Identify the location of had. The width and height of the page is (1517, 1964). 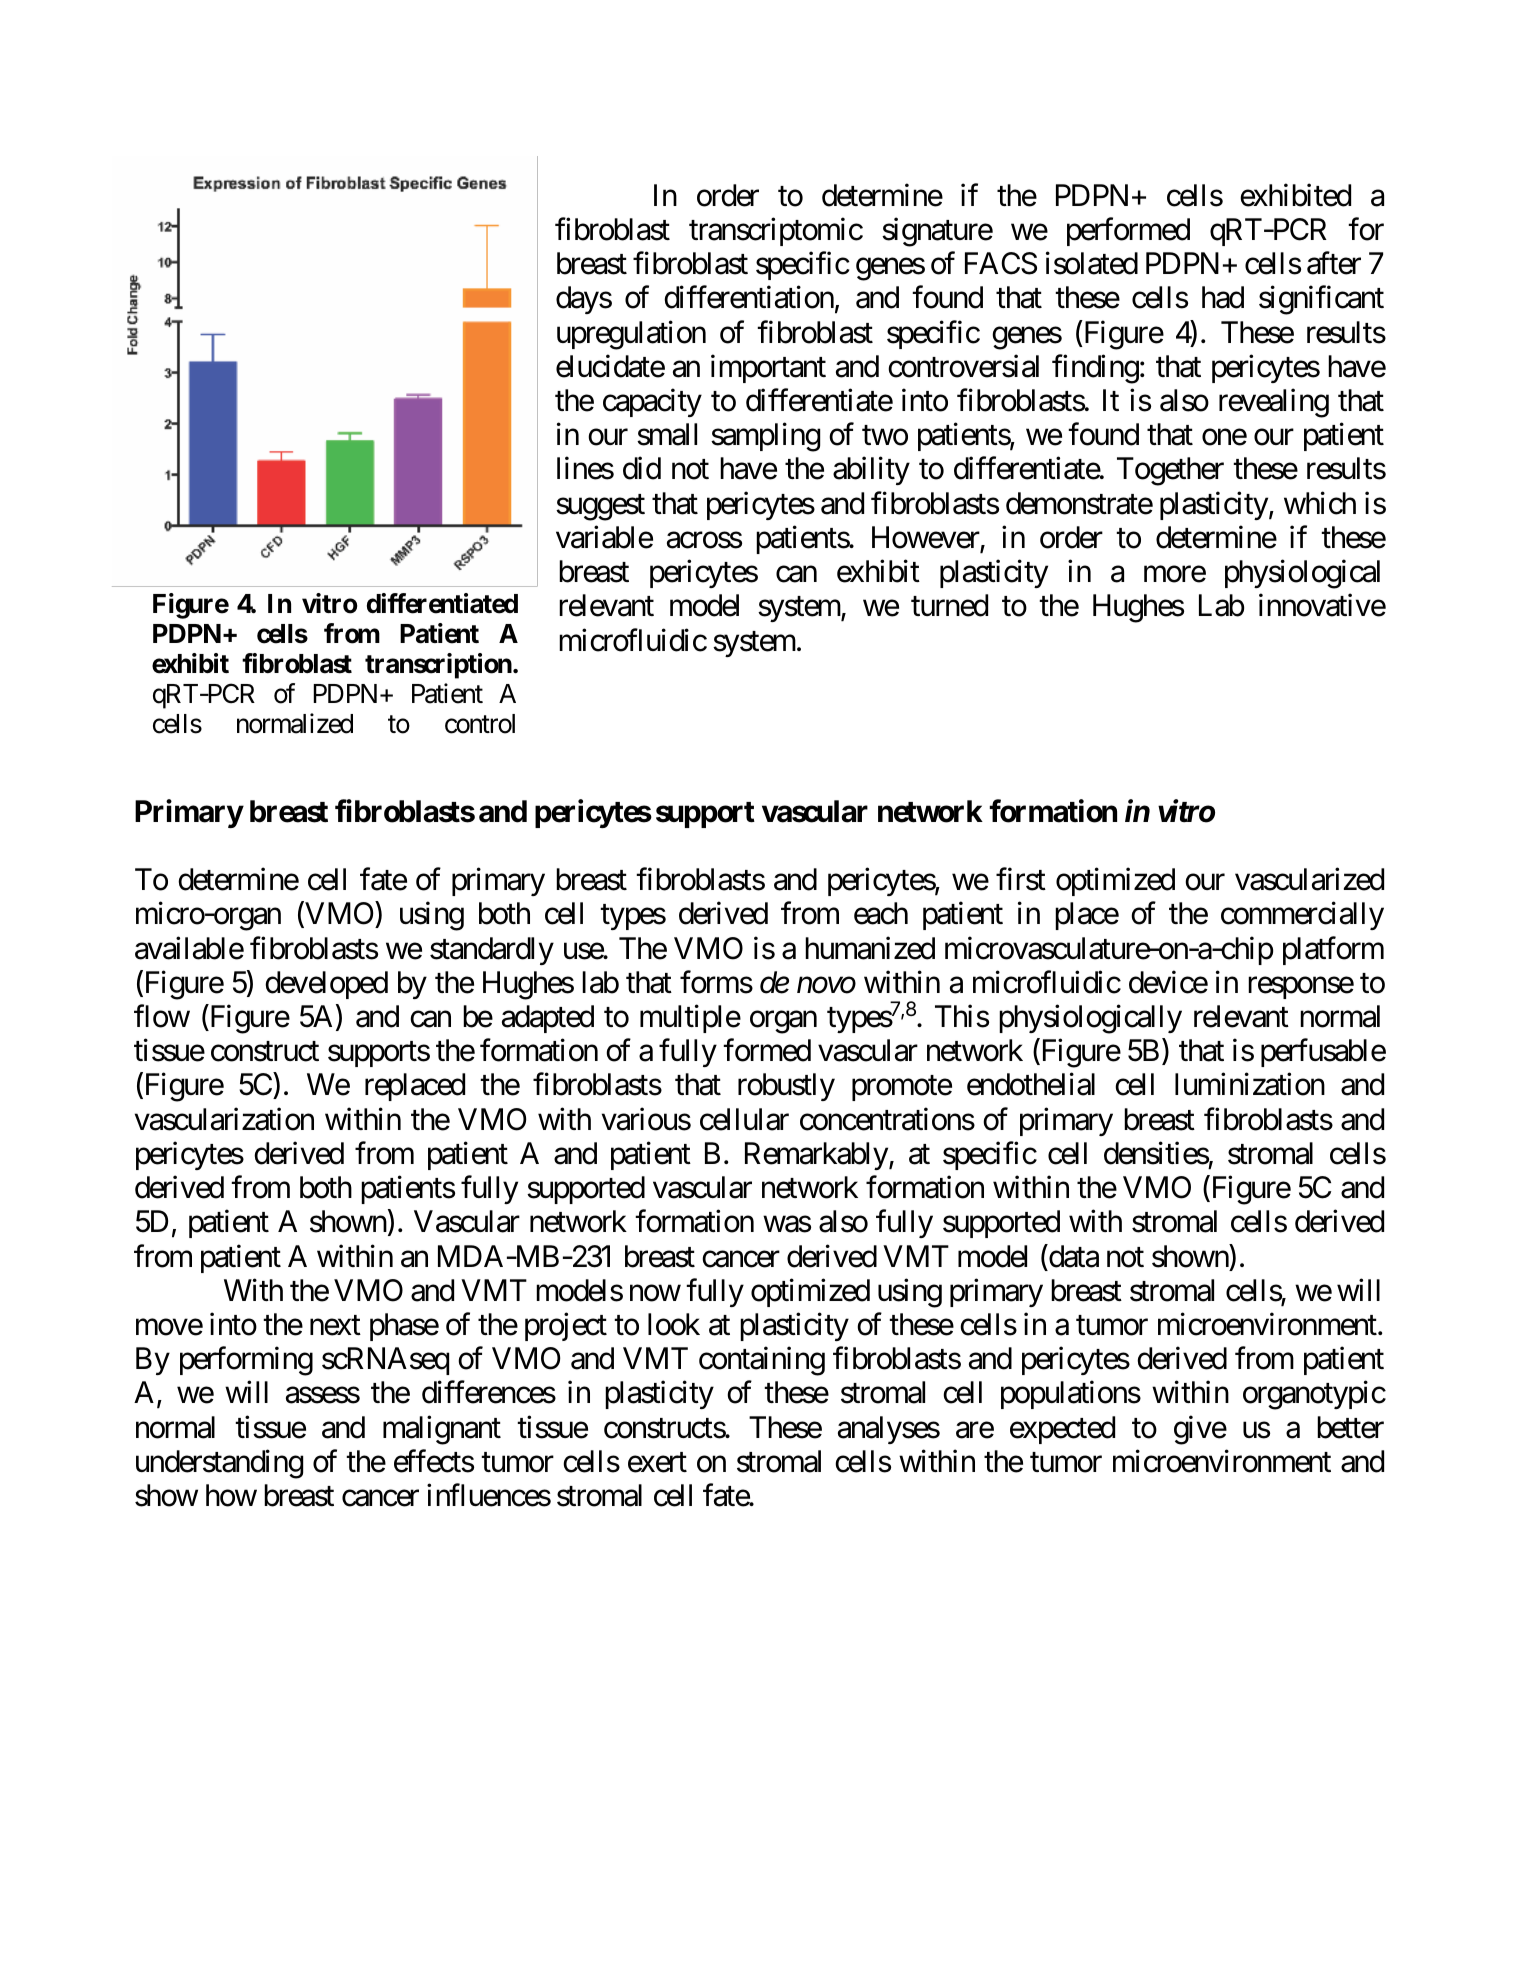
(1223, 297).
